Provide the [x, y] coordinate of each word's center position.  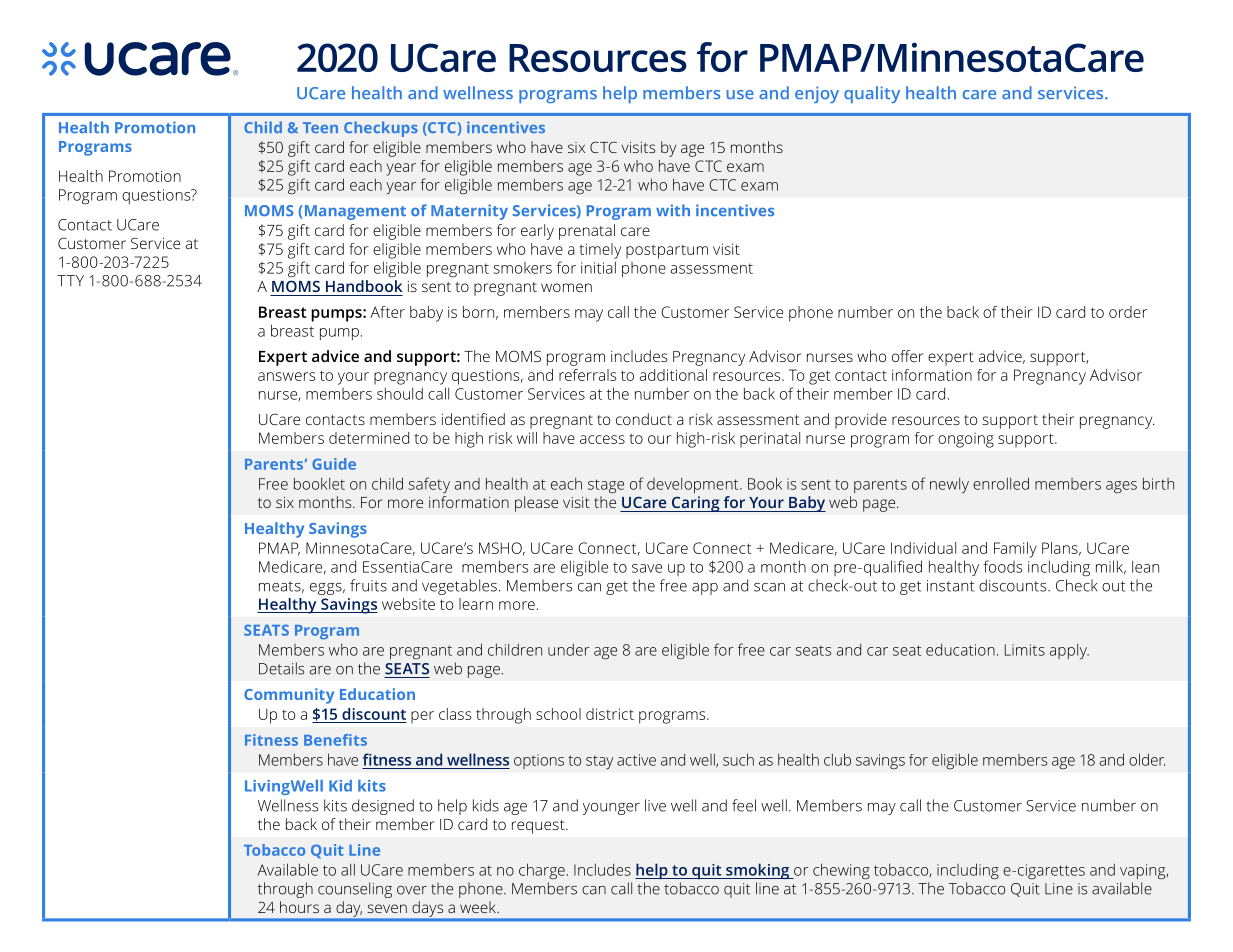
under [568, 649]
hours [299, 907]
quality [872, 94]
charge [542, 871]
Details [281, 668]
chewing [841, 871]
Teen [320, 127]
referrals [587, 375]
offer [907, 356]
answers [286, 376]
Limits [1025, 650]
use [740, 94]
